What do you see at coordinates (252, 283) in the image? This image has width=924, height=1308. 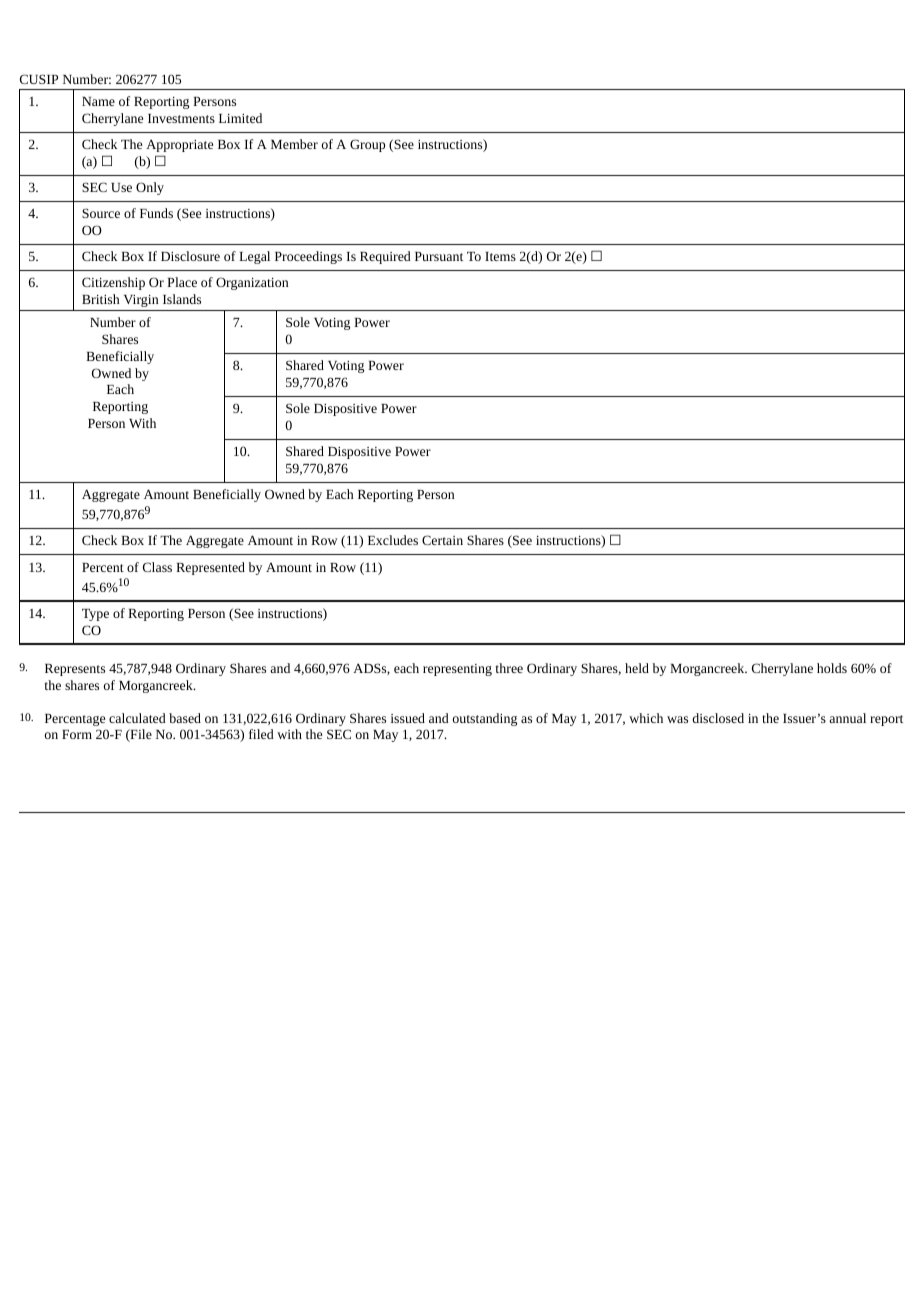 I see `Organization` at bounding box center [252, 283].
